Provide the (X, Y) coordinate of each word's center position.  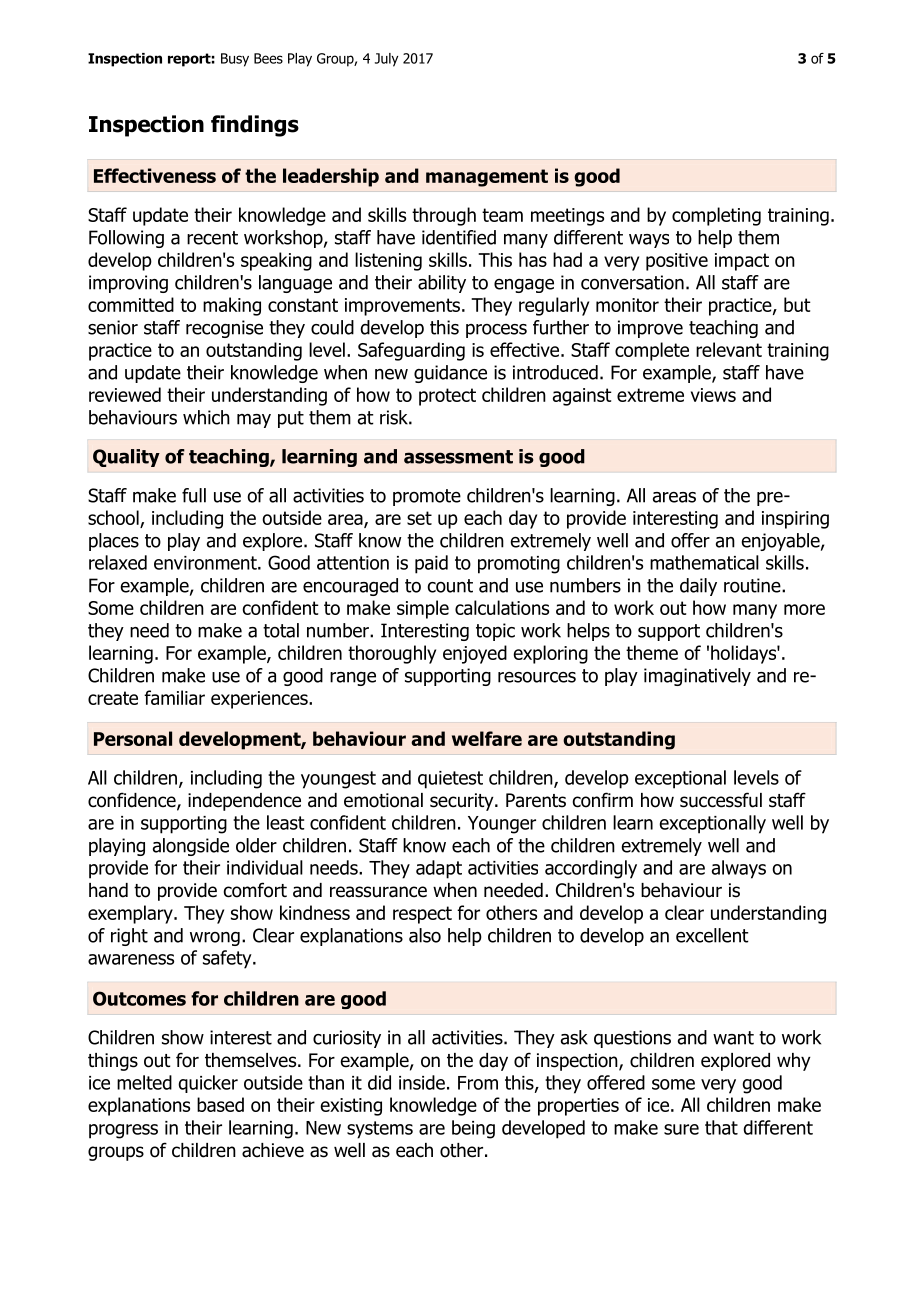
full (194, 495)
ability (442, 284)
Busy (235, 60)
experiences (260, 700)
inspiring (795, 520)
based (220, 1104)
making (232, 306)
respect (422, 915)
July (386, 60)
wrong (215, 939)
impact (742, 262)
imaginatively (697, 677)
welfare (487, 738)
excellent (712, 935)
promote (427, 497)
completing (716, 216)
